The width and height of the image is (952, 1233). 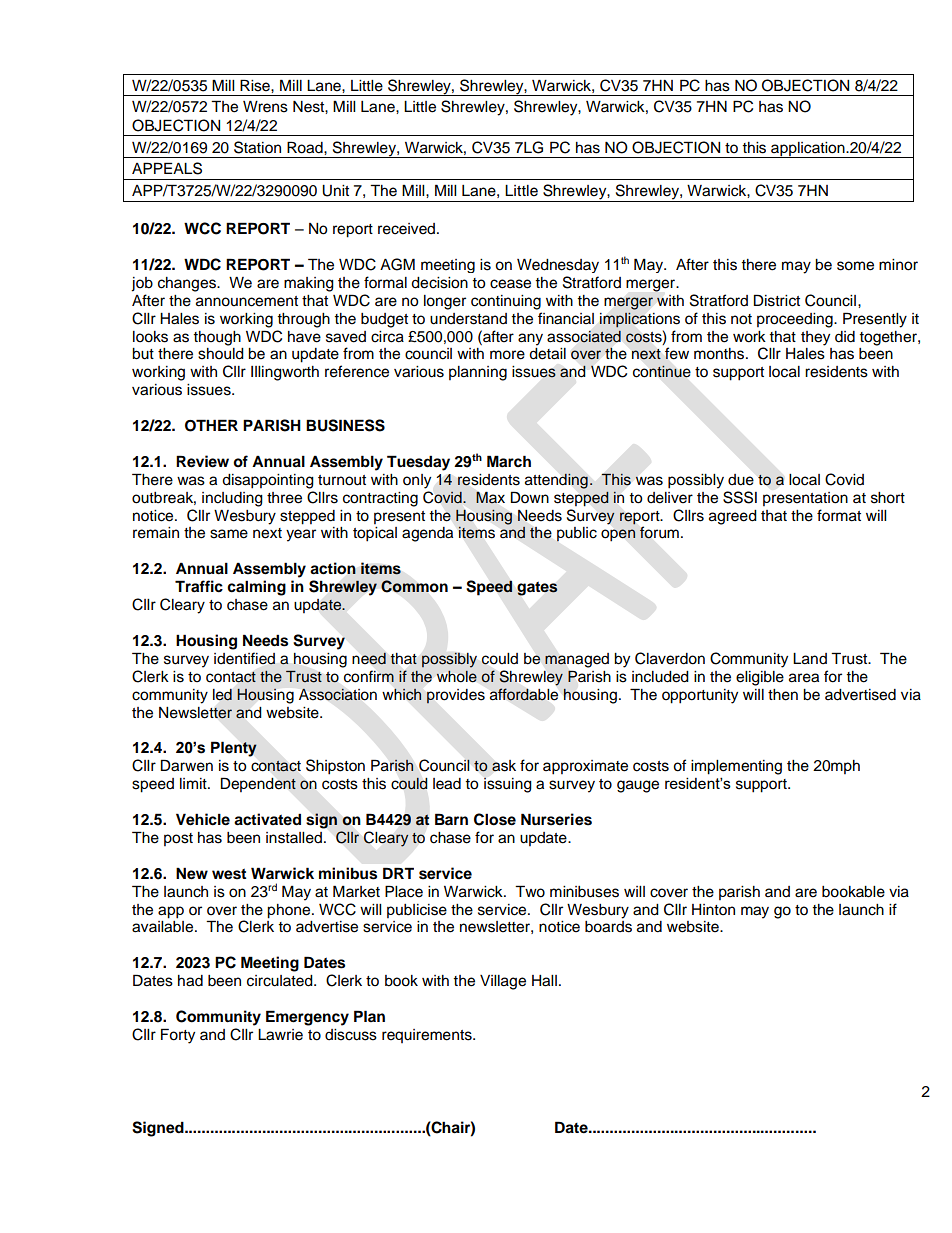 I want to click on March, so click(x=509, y=461).
